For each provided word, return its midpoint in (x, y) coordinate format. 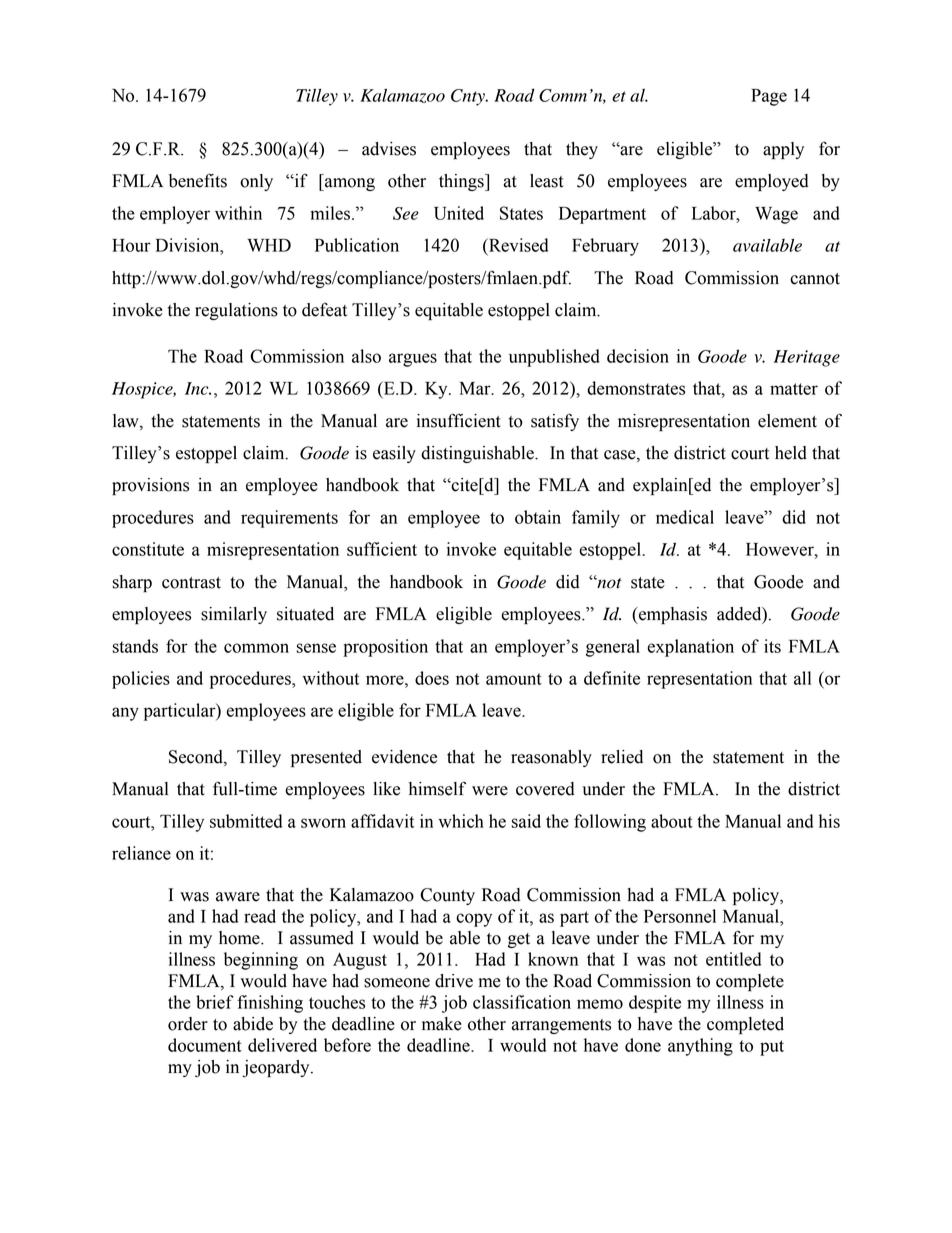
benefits (198, 180)
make (442, 1024)
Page (769, 97)
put (772, 1048)
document (205, 1045)
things (462, 182)
